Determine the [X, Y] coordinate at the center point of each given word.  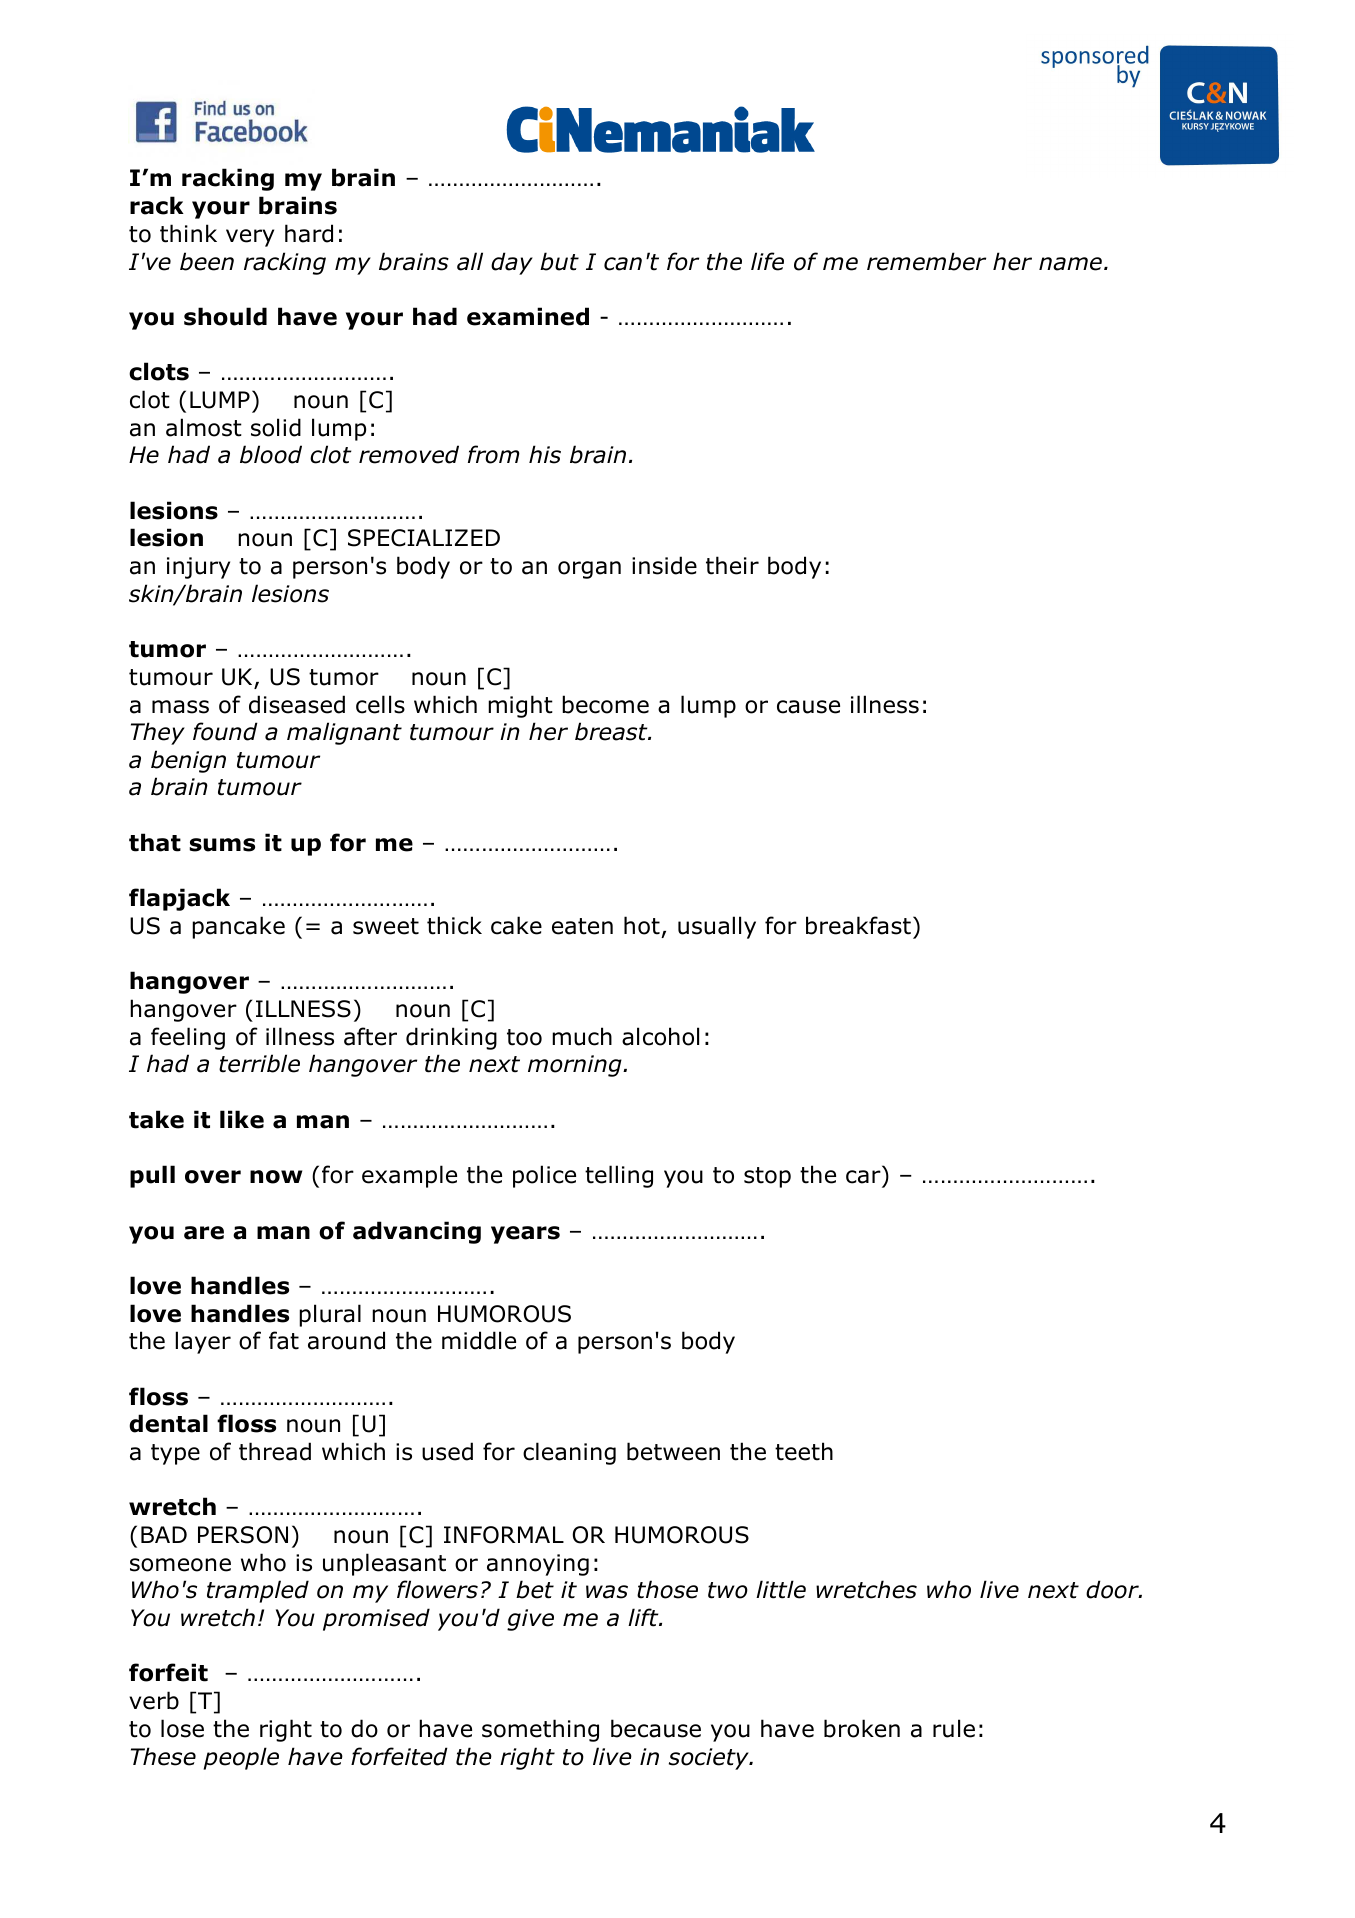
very [250, 238]
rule [954, 1728]
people [241, 1758]
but [559, 261]
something [540, 1730]
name [1070, 264]
